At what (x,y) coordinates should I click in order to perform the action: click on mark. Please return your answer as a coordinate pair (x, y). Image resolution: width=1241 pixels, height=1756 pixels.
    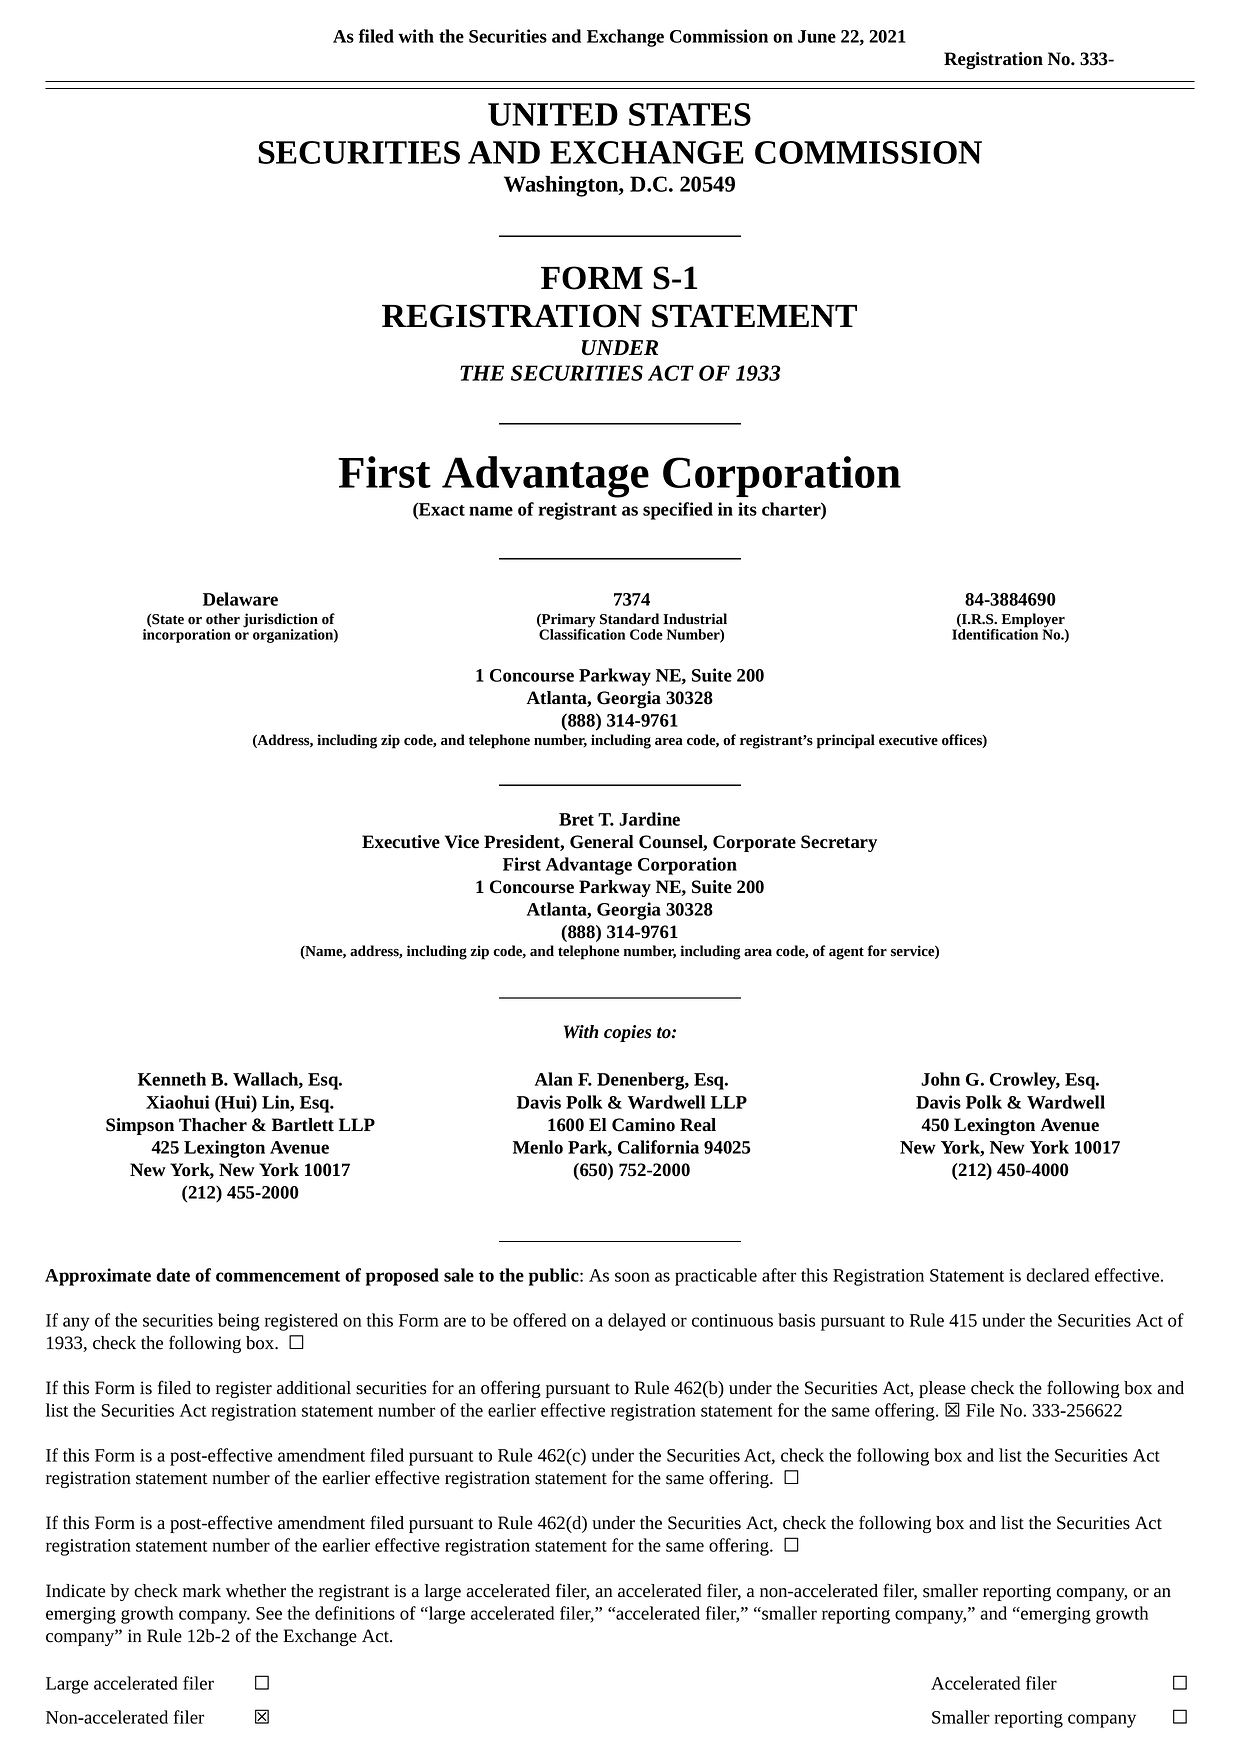
    Looking at the image, I should click on (202, 1591).
